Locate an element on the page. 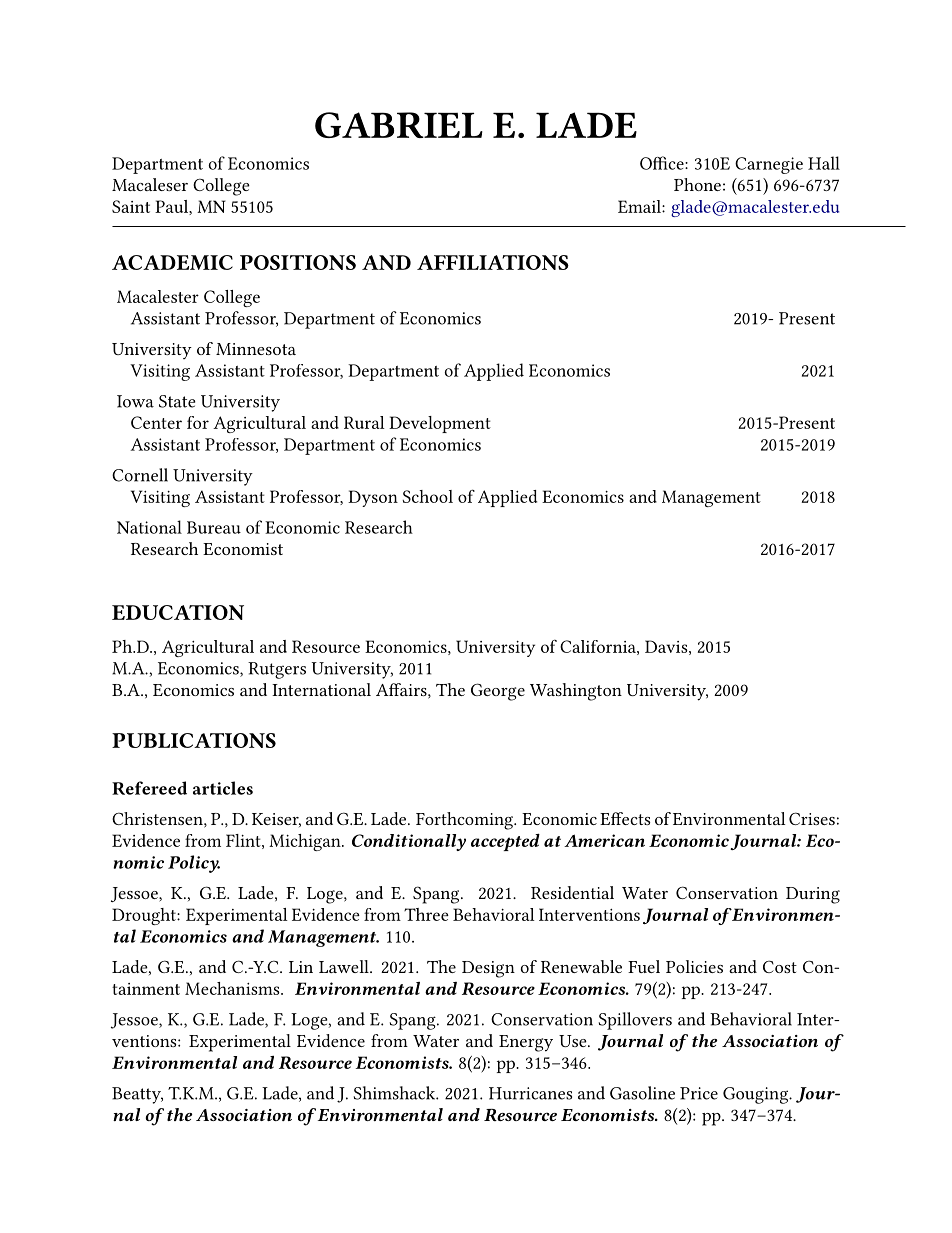 Image resolution: width=952 pixels, height=1233 pixels. Forthcoming is located at coordinates (465, 821).
